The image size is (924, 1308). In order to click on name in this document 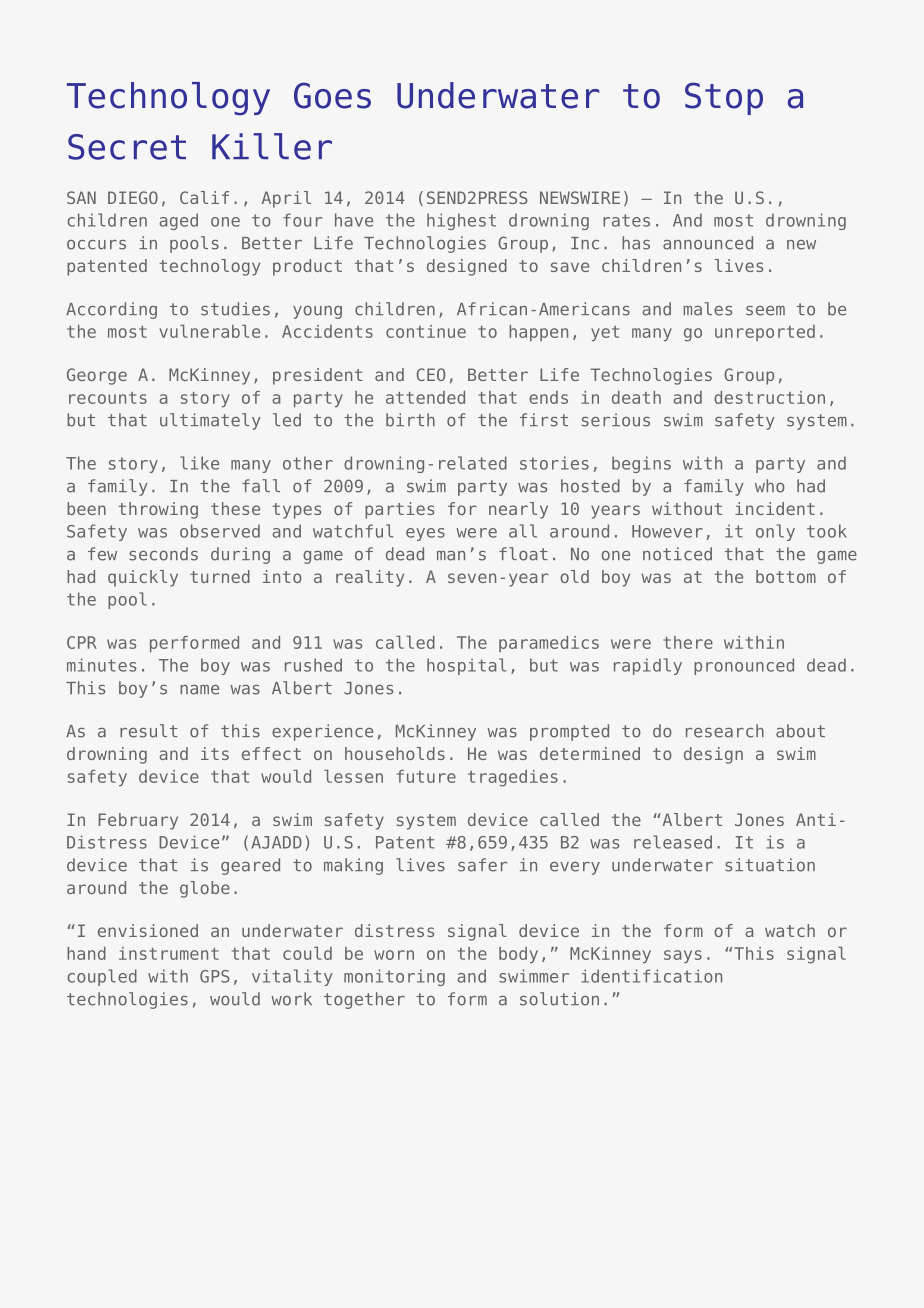, I will do `click(199, 690)`.
